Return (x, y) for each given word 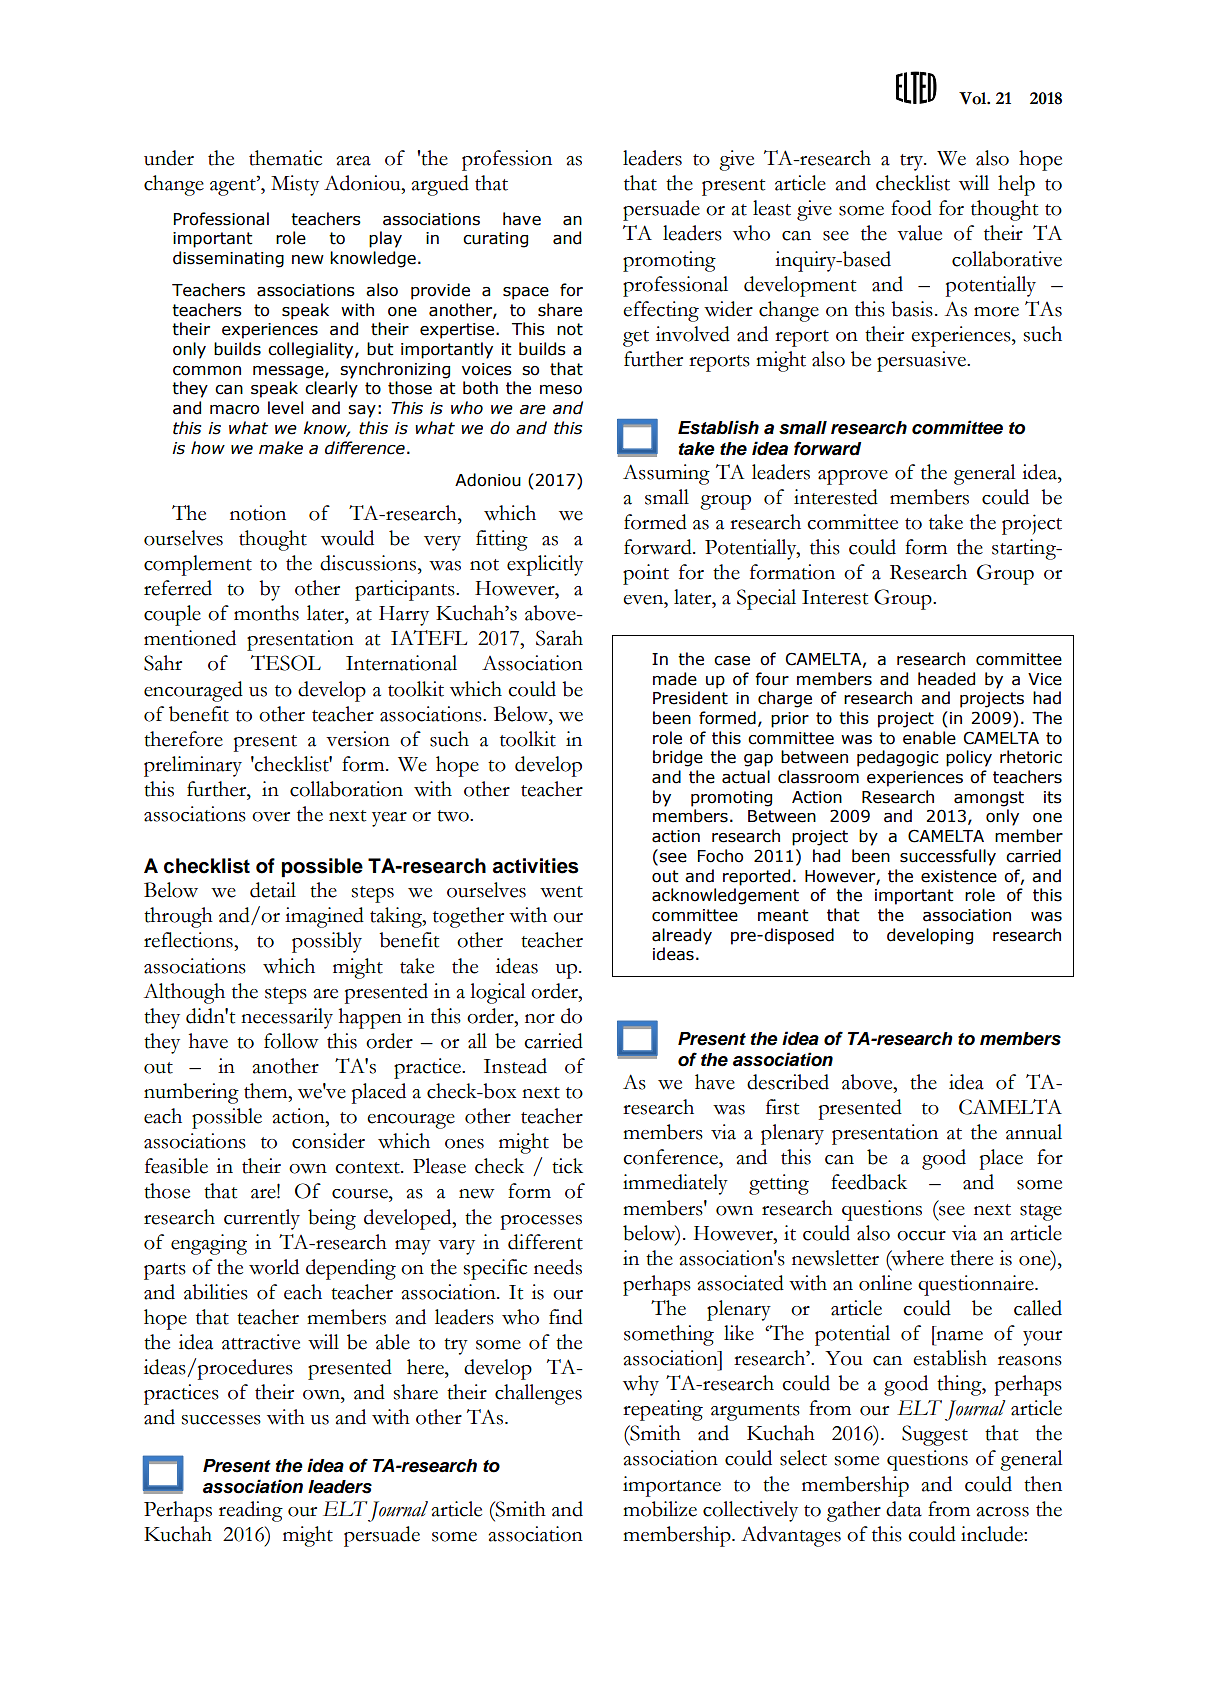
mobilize (660, 1509)
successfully (948, 857)
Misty (295, 185)
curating (495, 240)
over (271, 817)
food (911, 208)
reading (251, 1511)
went (561, 892)
